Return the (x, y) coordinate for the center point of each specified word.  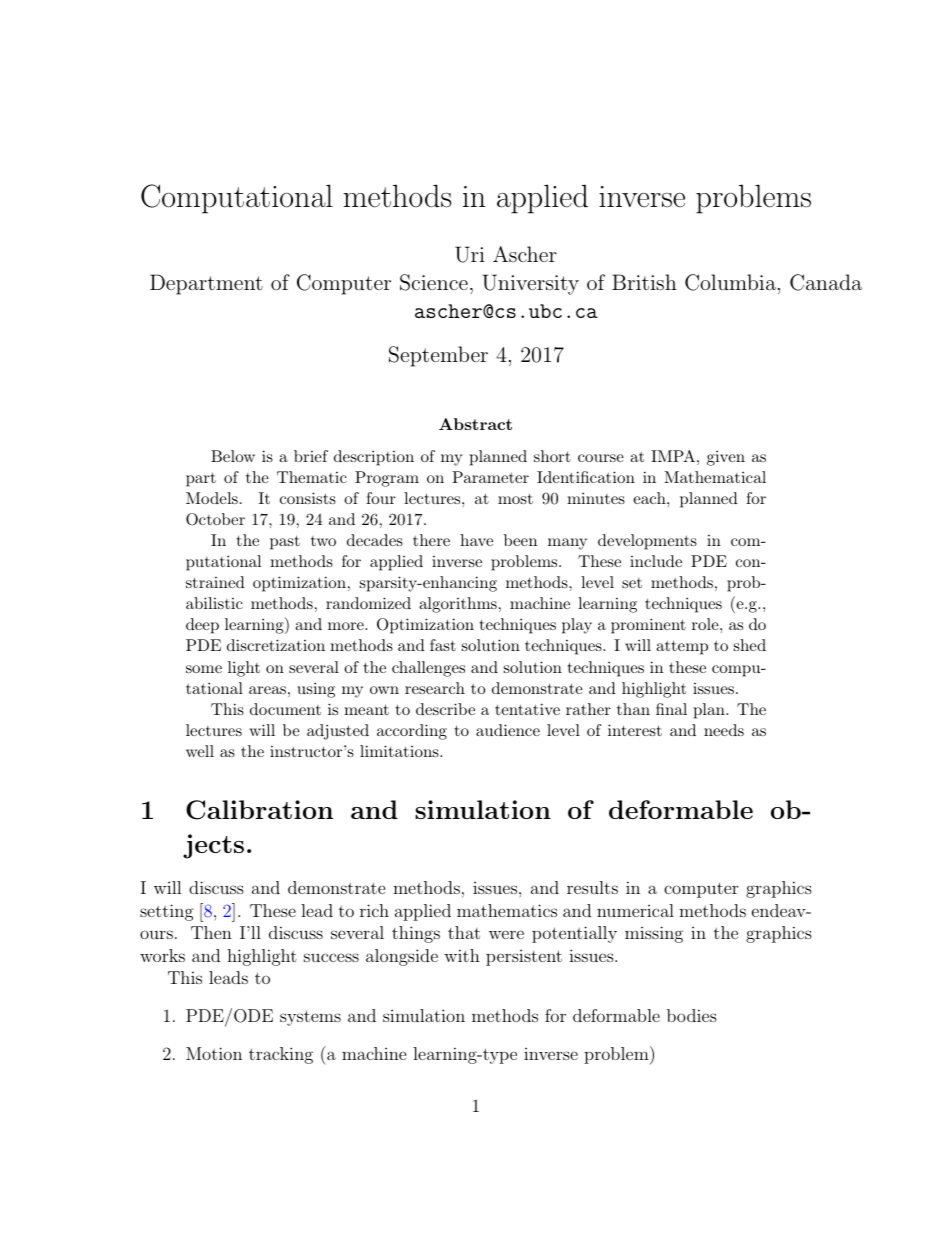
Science (434, 282)
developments (647, 542)
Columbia (730, 282)
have (476, 540)
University (530, 284)
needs (724, 730)
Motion (214, 1053)
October (215, 519)
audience (508, 730)
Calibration (259, 810)
